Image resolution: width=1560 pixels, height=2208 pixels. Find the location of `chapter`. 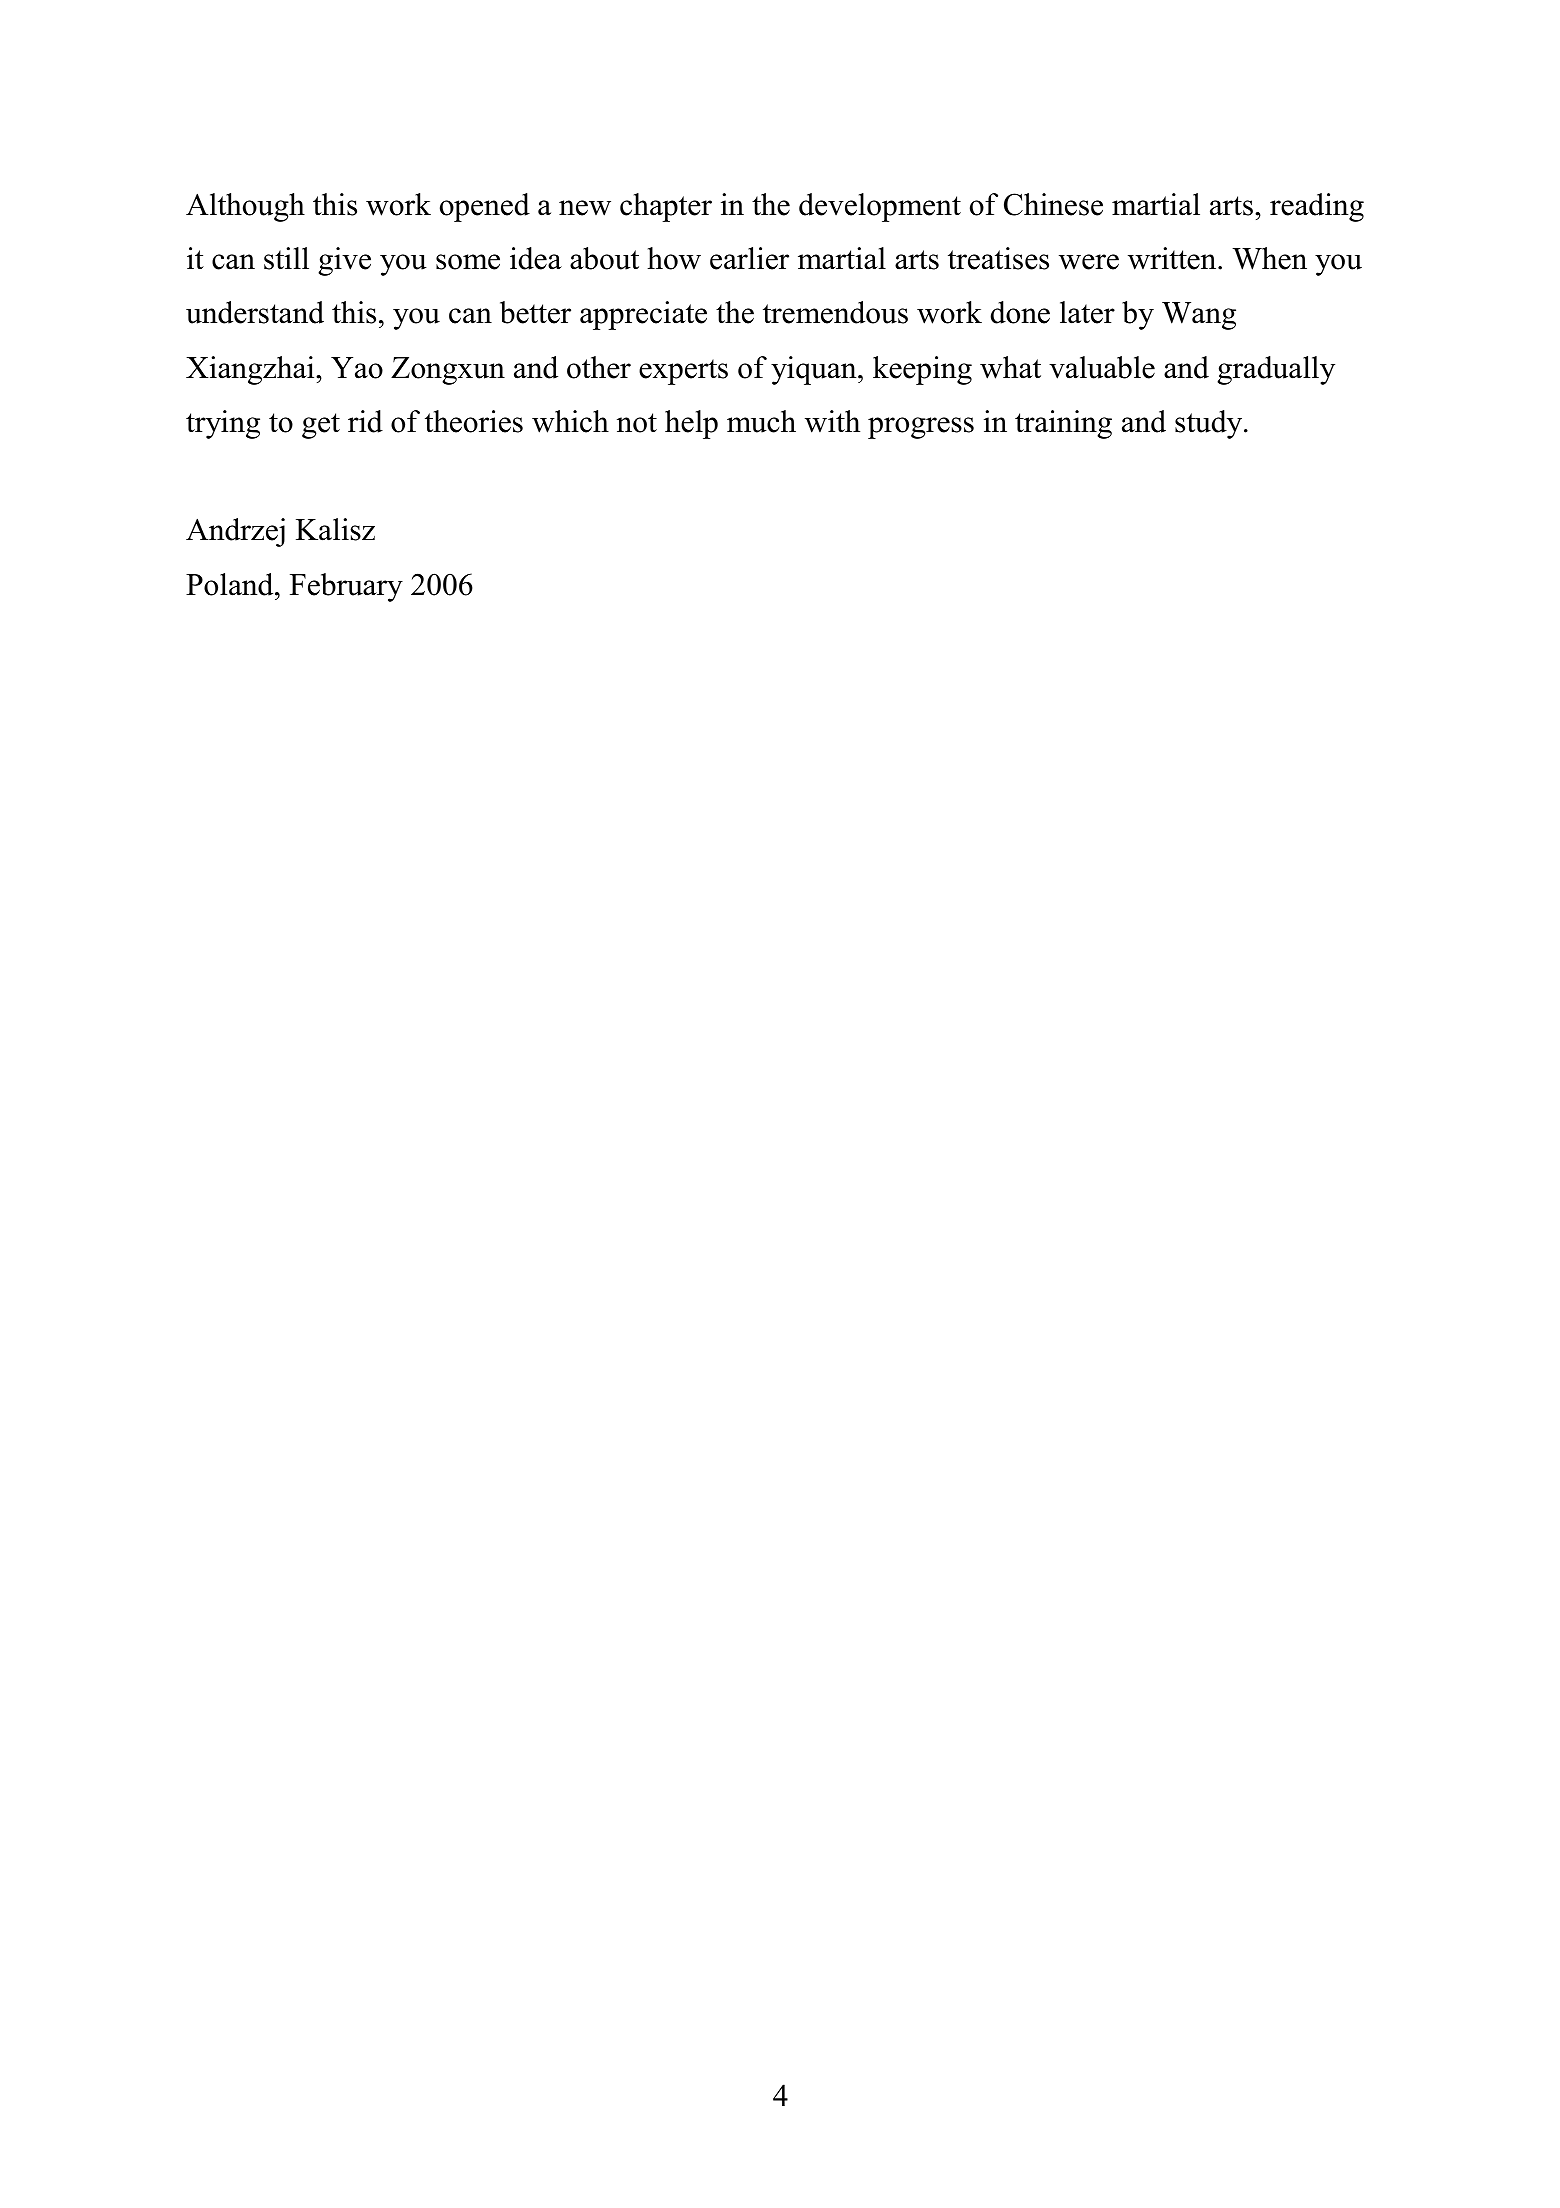

chapter is located at coordinates (666, 207).
